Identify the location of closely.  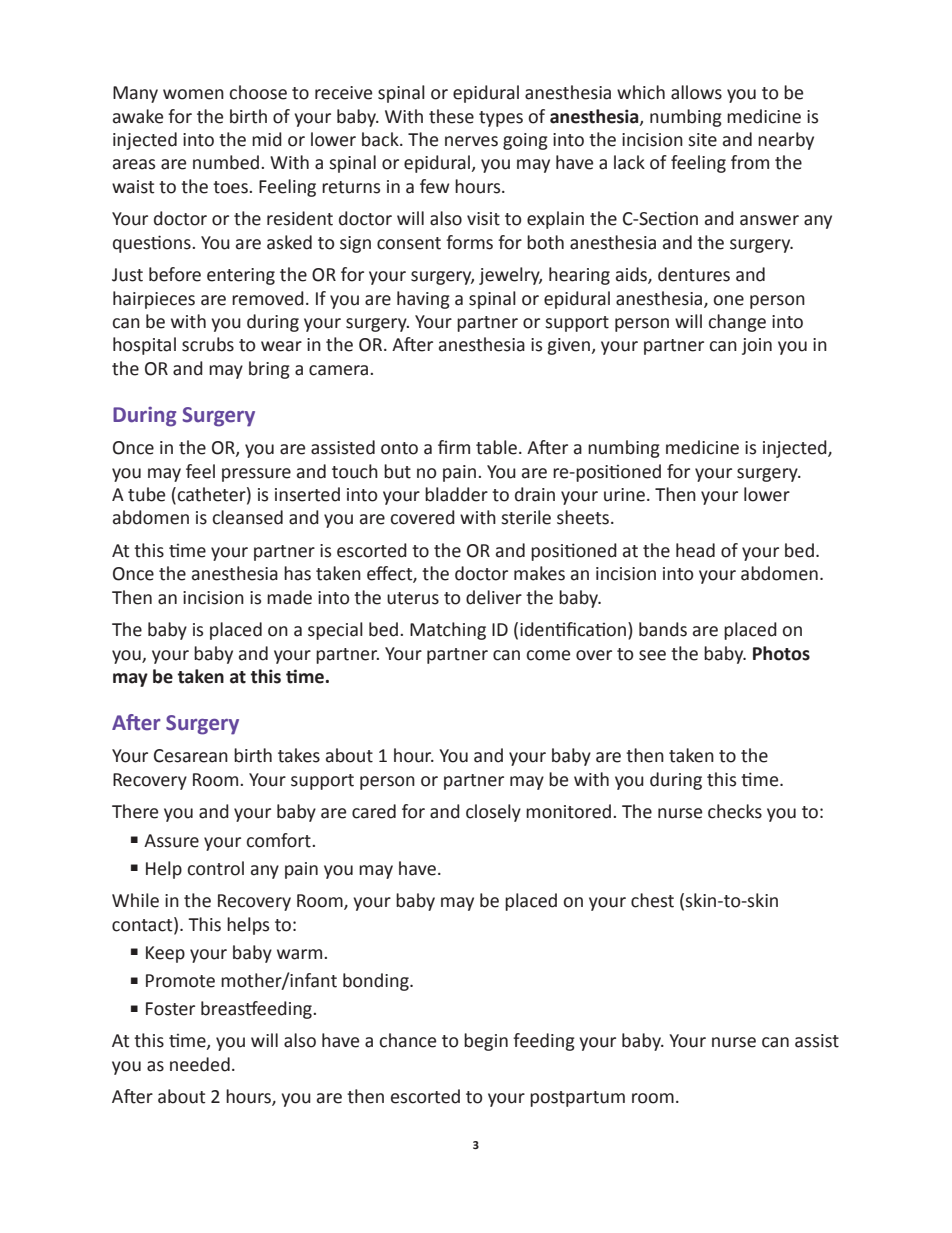
(493, 813).
